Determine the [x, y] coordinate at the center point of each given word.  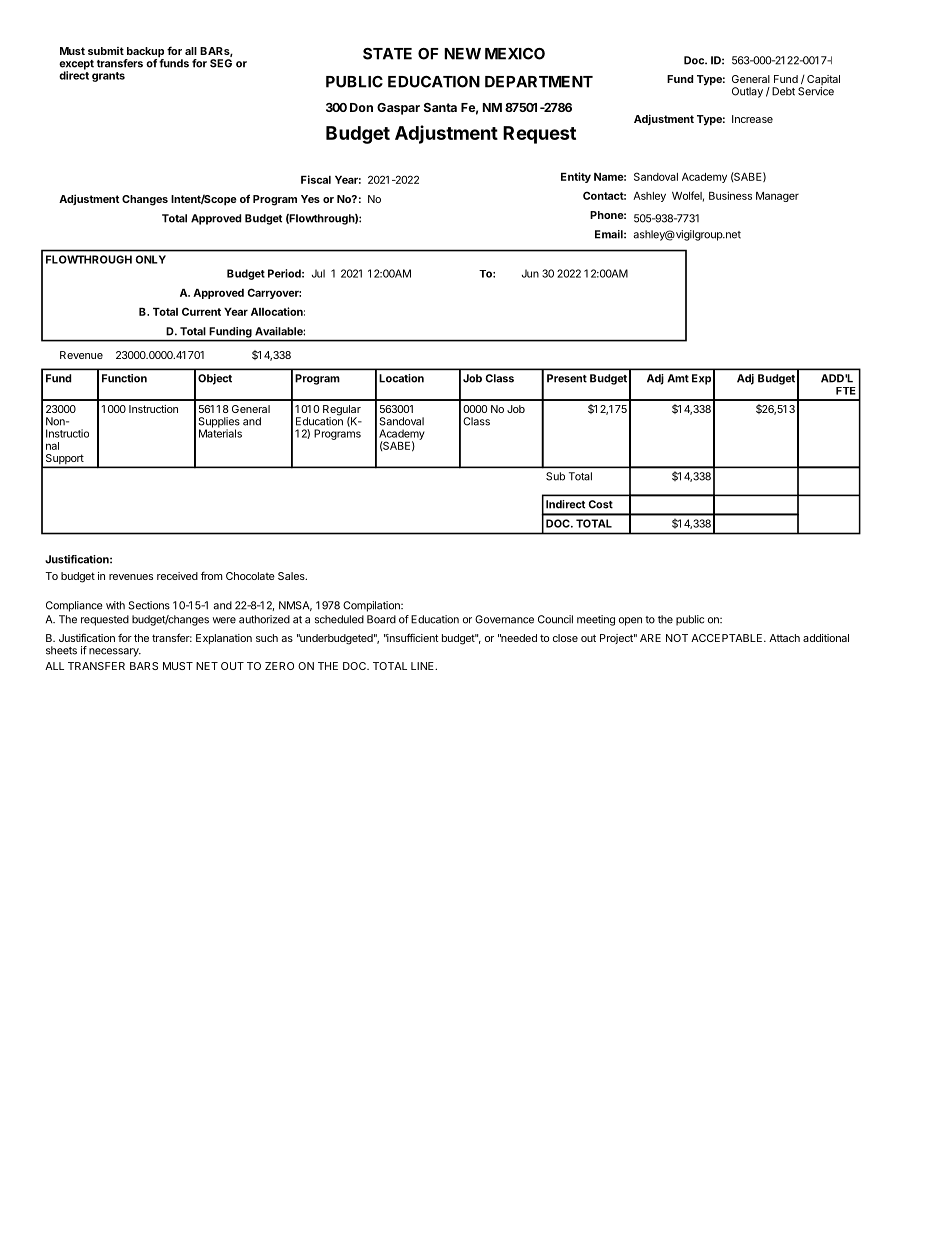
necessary [115, 652]
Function [124, 378]
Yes [310, 199]
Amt [678, 378]
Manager [777, 197]
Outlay [747, 92]
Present [567, 378]
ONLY [150, 259]
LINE [423, 666]
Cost [600, 504]
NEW [462, 54]
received [177, 576]
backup [144, 53]
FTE [846, 391]
